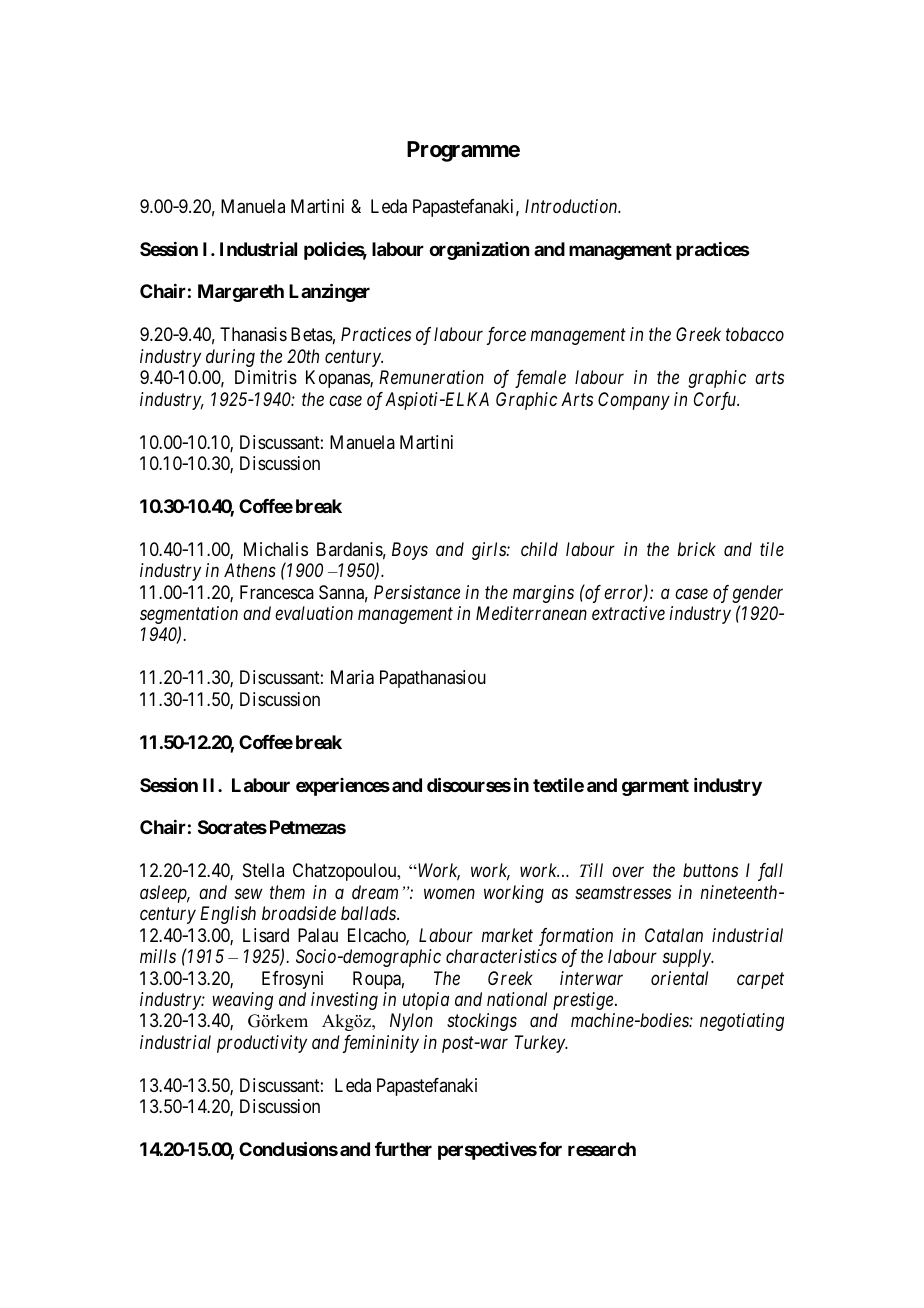 This screenshot has height=1308, width=924. Describe the element at coordinates (189, 616) in the screenshot. I see `segmentation` at that location.
